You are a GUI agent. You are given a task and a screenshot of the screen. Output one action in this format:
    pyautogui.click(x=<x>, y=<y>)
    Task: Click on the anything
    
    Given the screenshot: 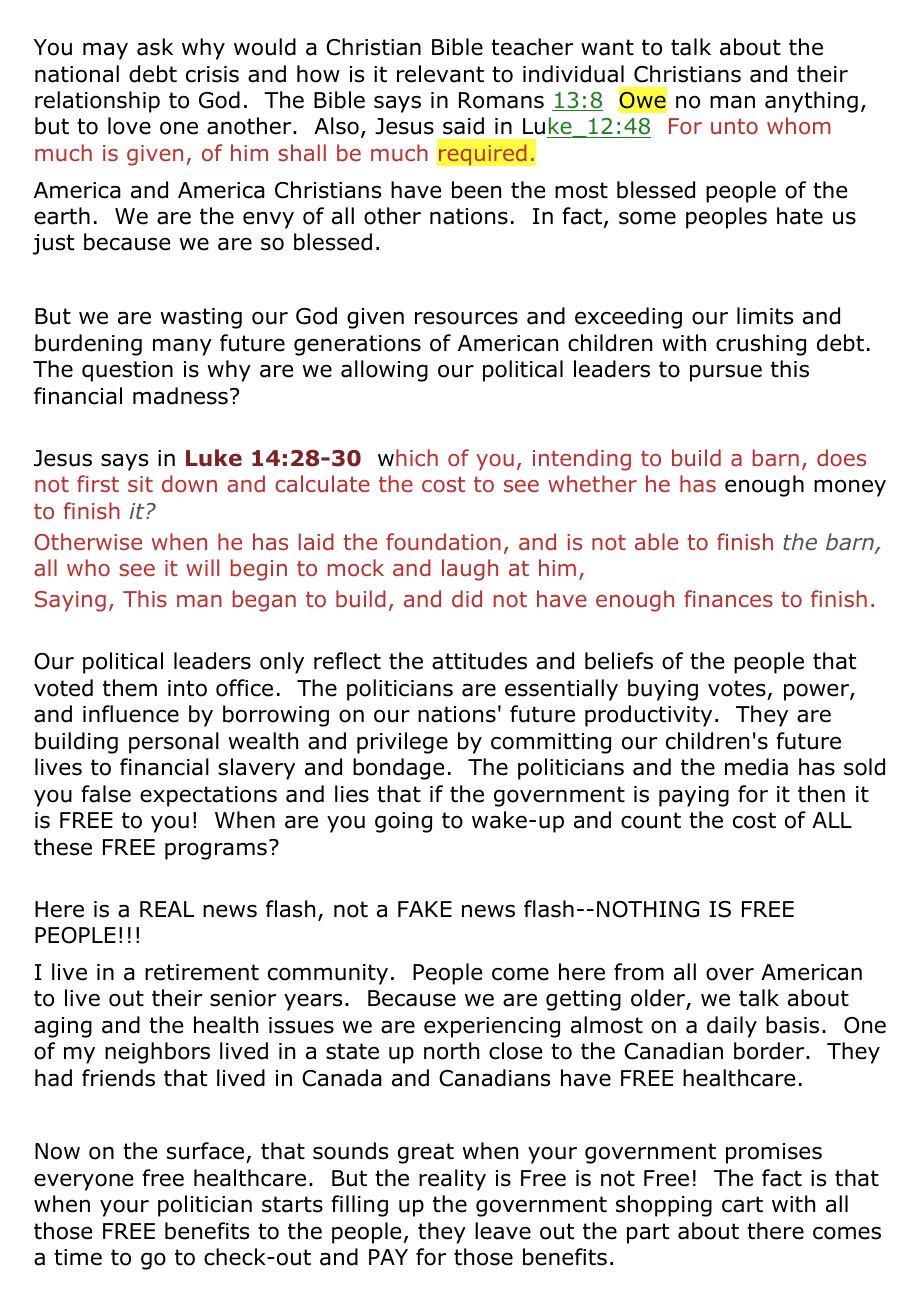 What is the action you would take?
    pyautogui.click(x=811, y=102)
